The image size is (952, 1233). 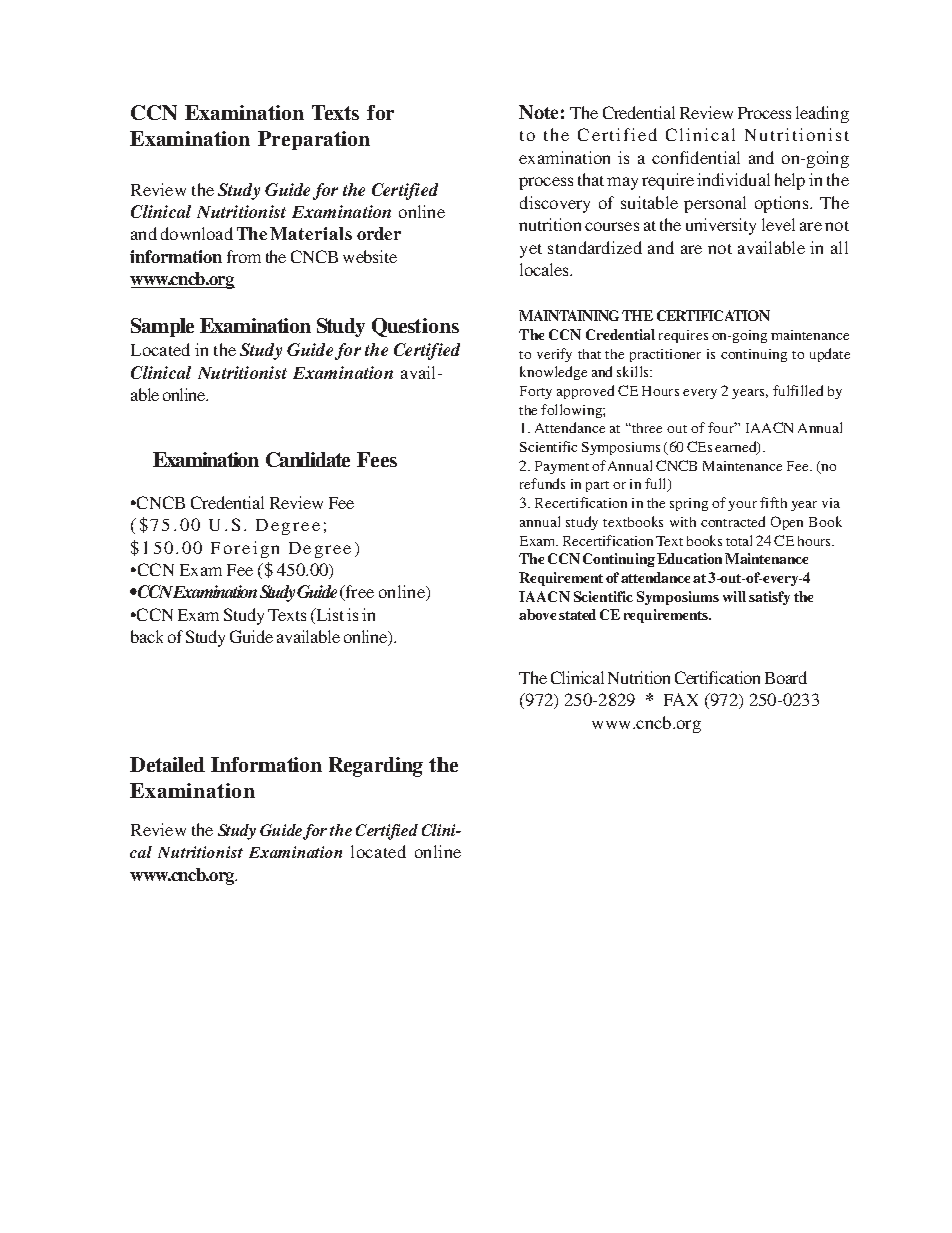 I want to click on individual, so click(x=733, y=179).
